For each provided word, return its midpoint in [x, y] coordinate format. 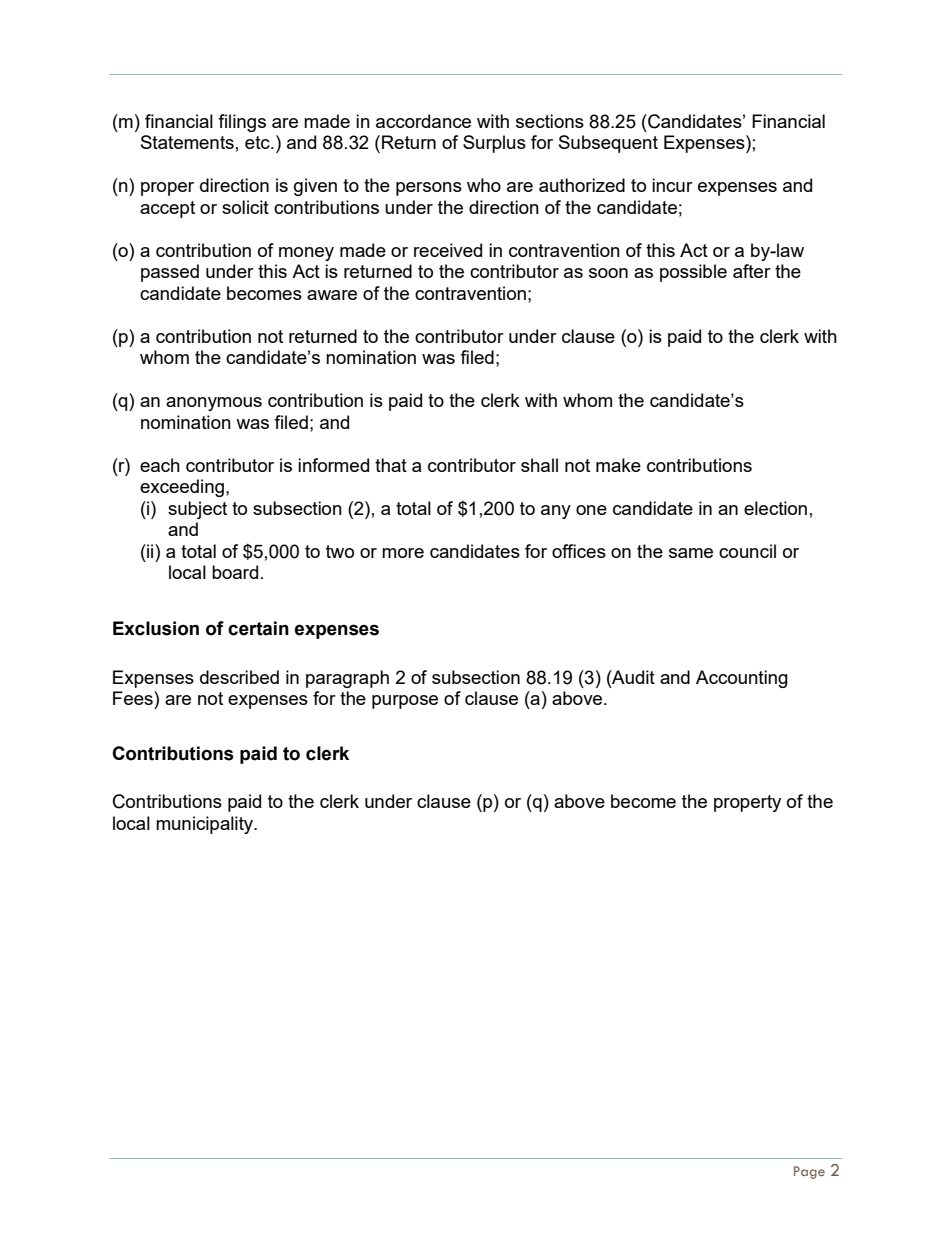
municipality [206, 825]
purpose [405, 702]
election [775, 508]
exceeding [182, 488]
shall [539, 465]
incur [672, 185]
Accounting [742, 679]
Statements [187, 142]
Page [809, 1172]
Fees [134, 698]
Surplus [494, 144]
